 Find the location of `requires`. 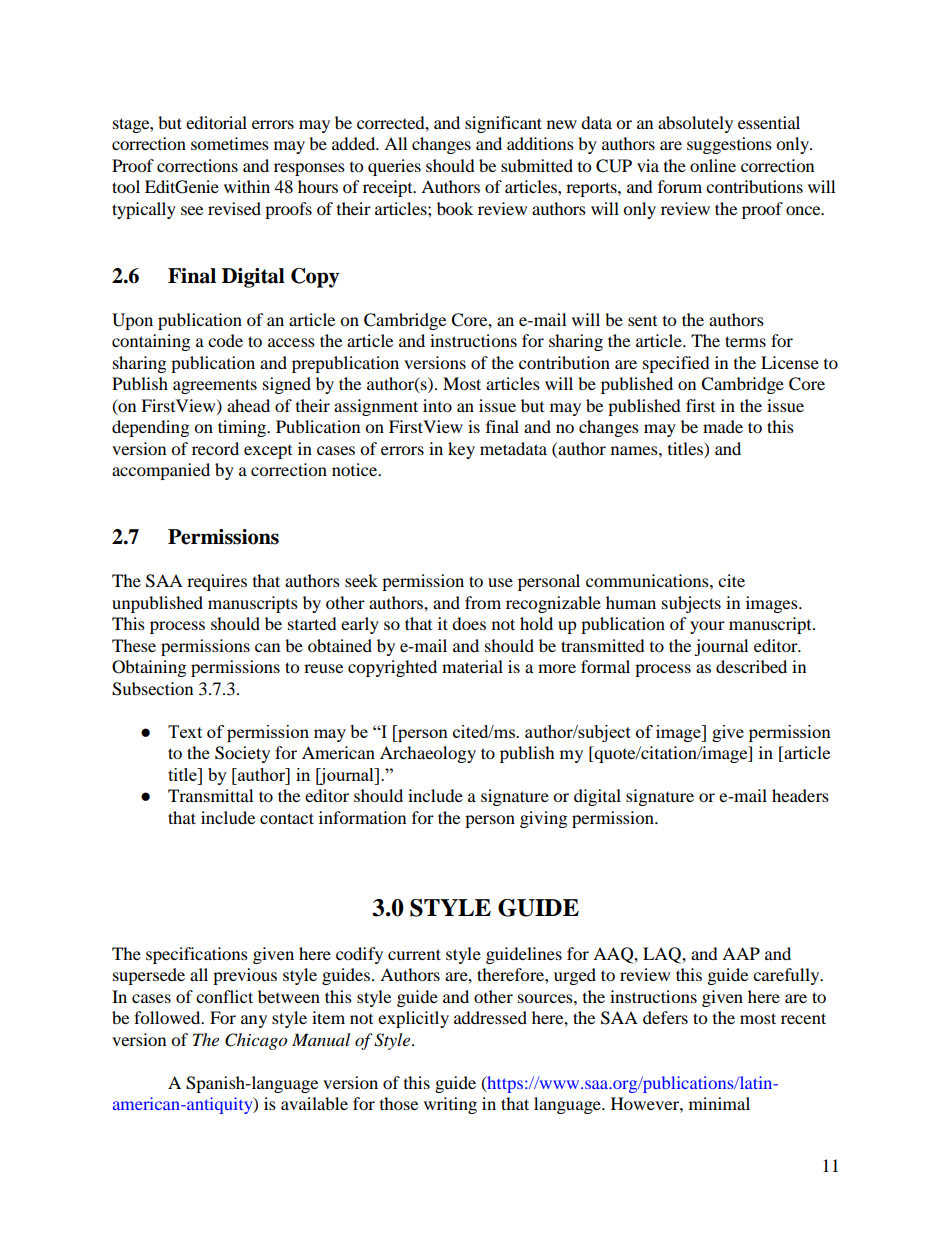

requires is located at coordinates (217, 582).
